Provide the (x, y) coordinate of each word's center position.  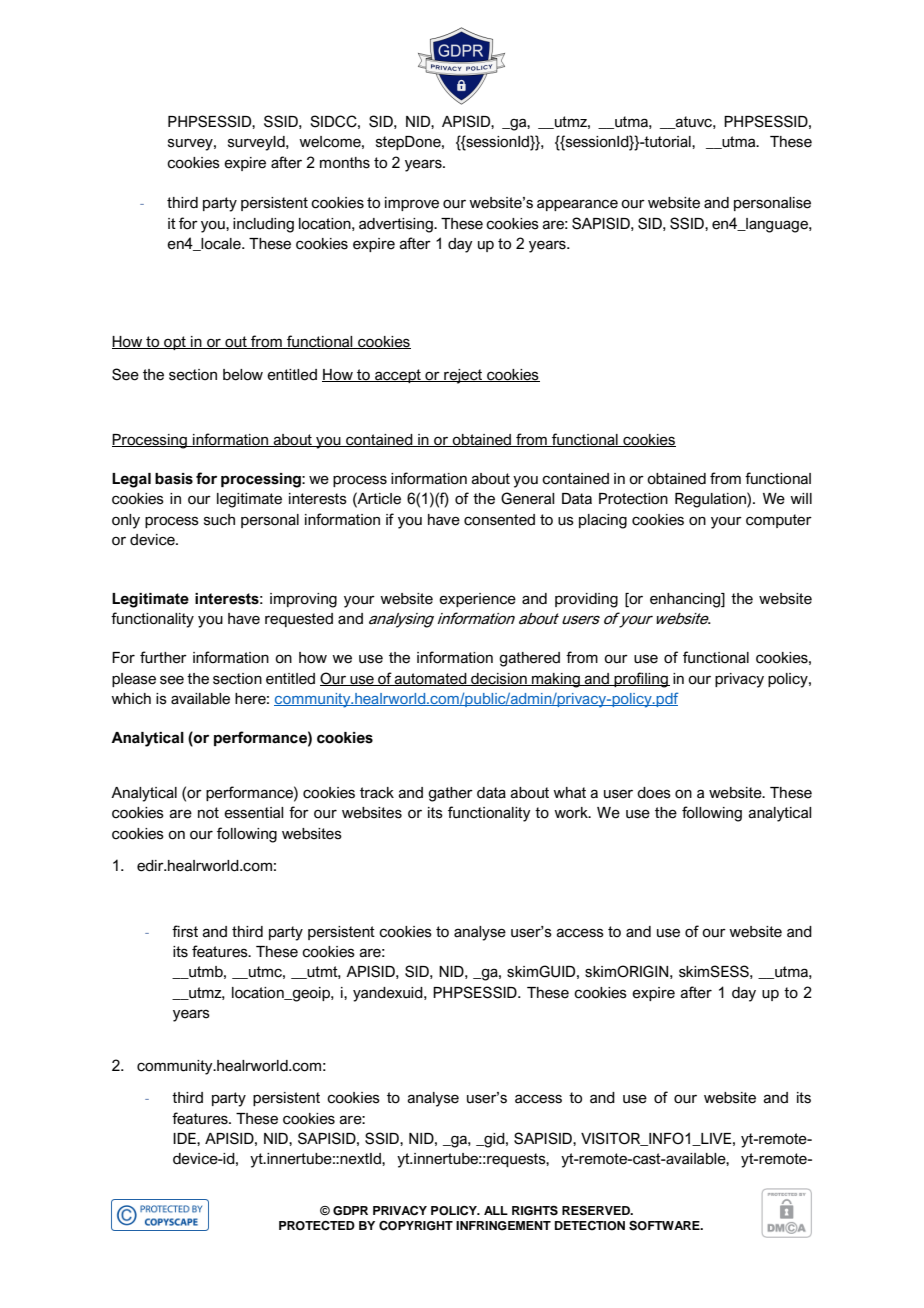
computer (779, 521)
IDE (185, 1138)
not (208, 813)
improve (412, 204)
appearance (577, 205)
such (219, 520)
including (263, 225)
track (377, 793)
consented (499, 520)
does (654, 793)
